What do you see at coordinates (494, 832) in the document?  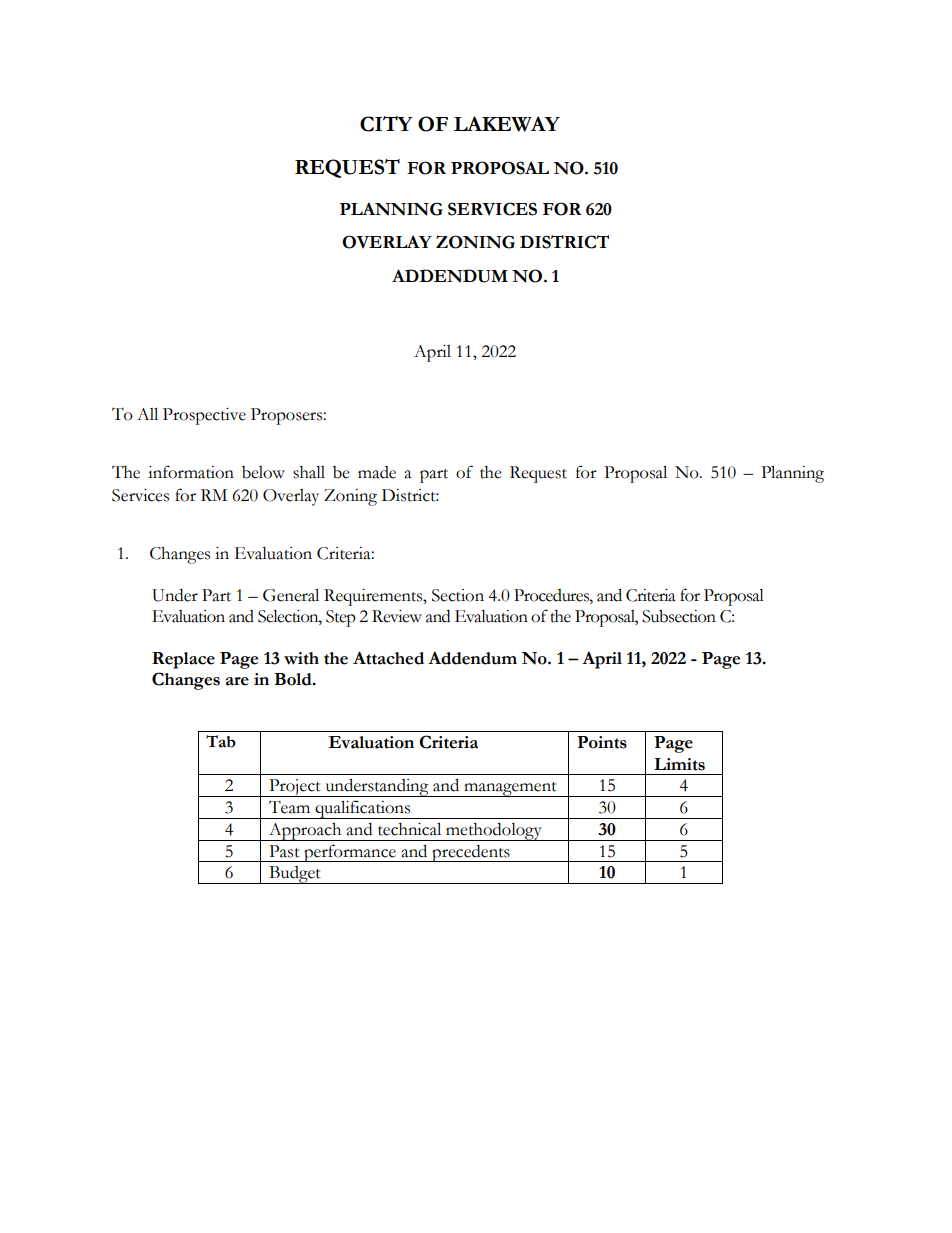 I see `methodology` at bounding box center [494, 832].
